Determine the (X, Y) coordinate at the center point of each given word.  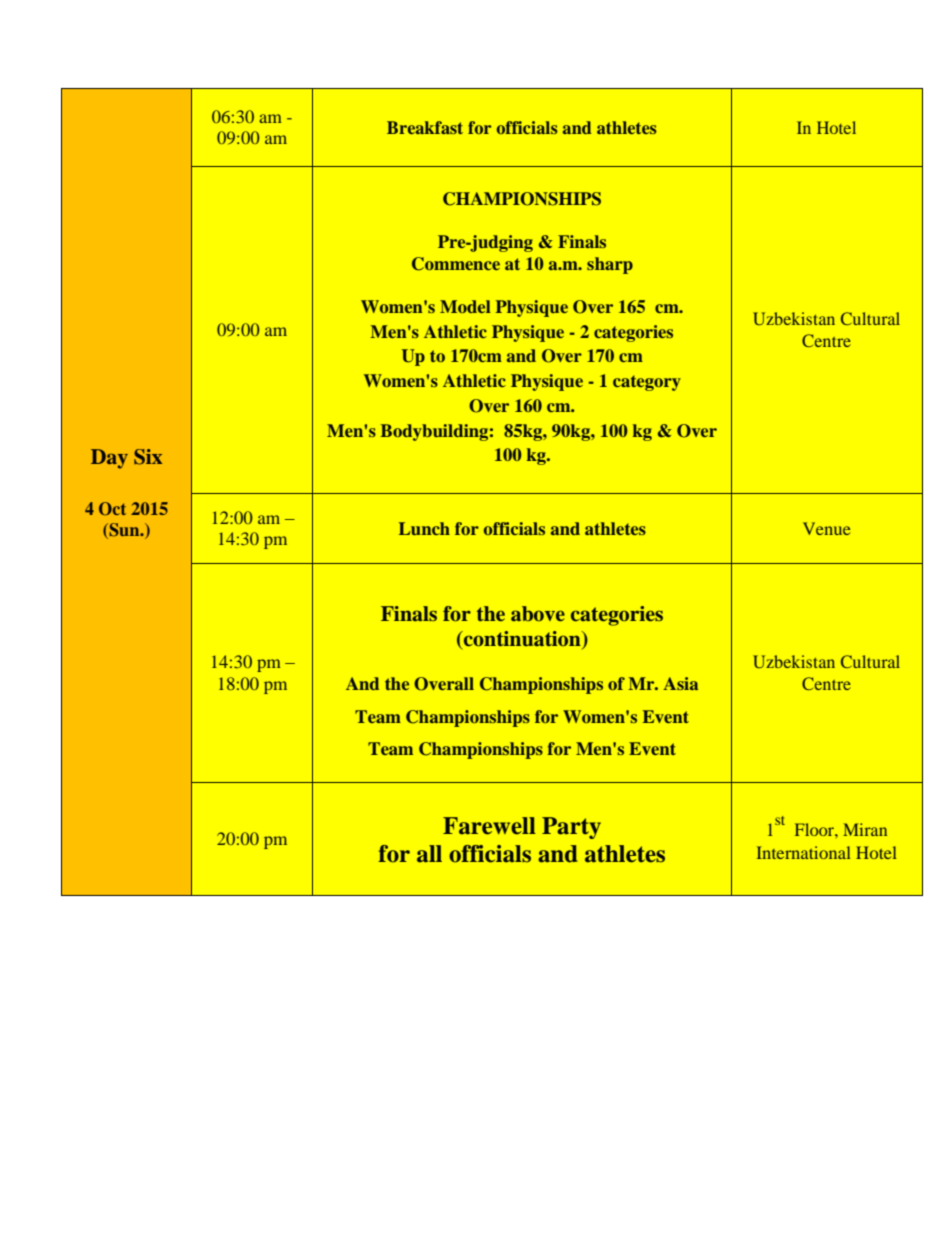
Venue (827, 528)
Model (465, 306)
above (538, 613)
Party (571, 828)
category (647, 383)
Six (148, 457)
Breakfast (425, 127)
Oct (112, 509)
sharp (610, 265)
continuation (522, 640)
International (803, 852)
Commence (456, 264)
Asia (680, 683)
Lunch (424, 528)
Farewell (489, 826)
